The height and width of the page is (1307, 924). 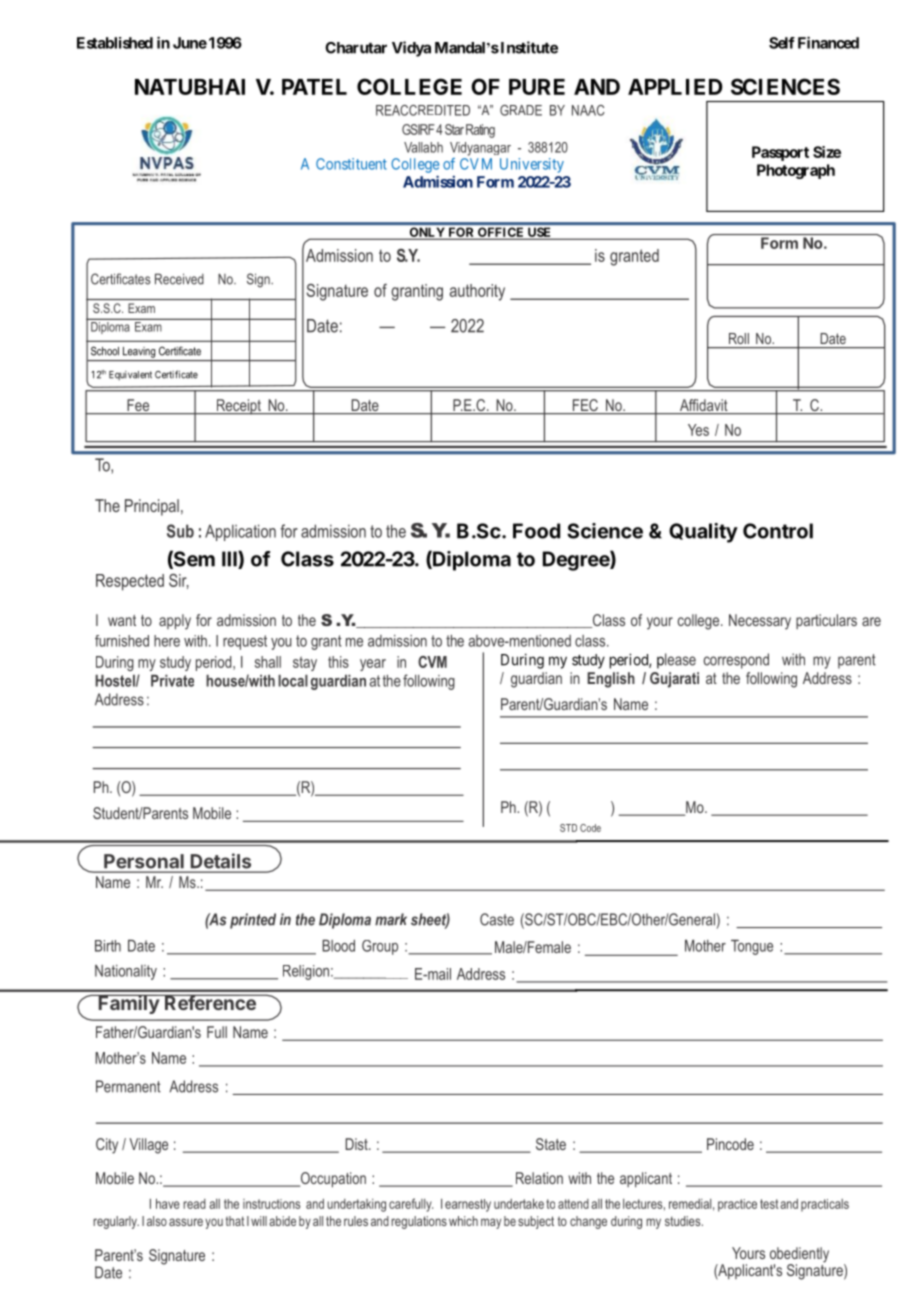 What do you see at coordinates (674, 680) in the page?
I see `Gujarati` at bounding box center [674, 680].
